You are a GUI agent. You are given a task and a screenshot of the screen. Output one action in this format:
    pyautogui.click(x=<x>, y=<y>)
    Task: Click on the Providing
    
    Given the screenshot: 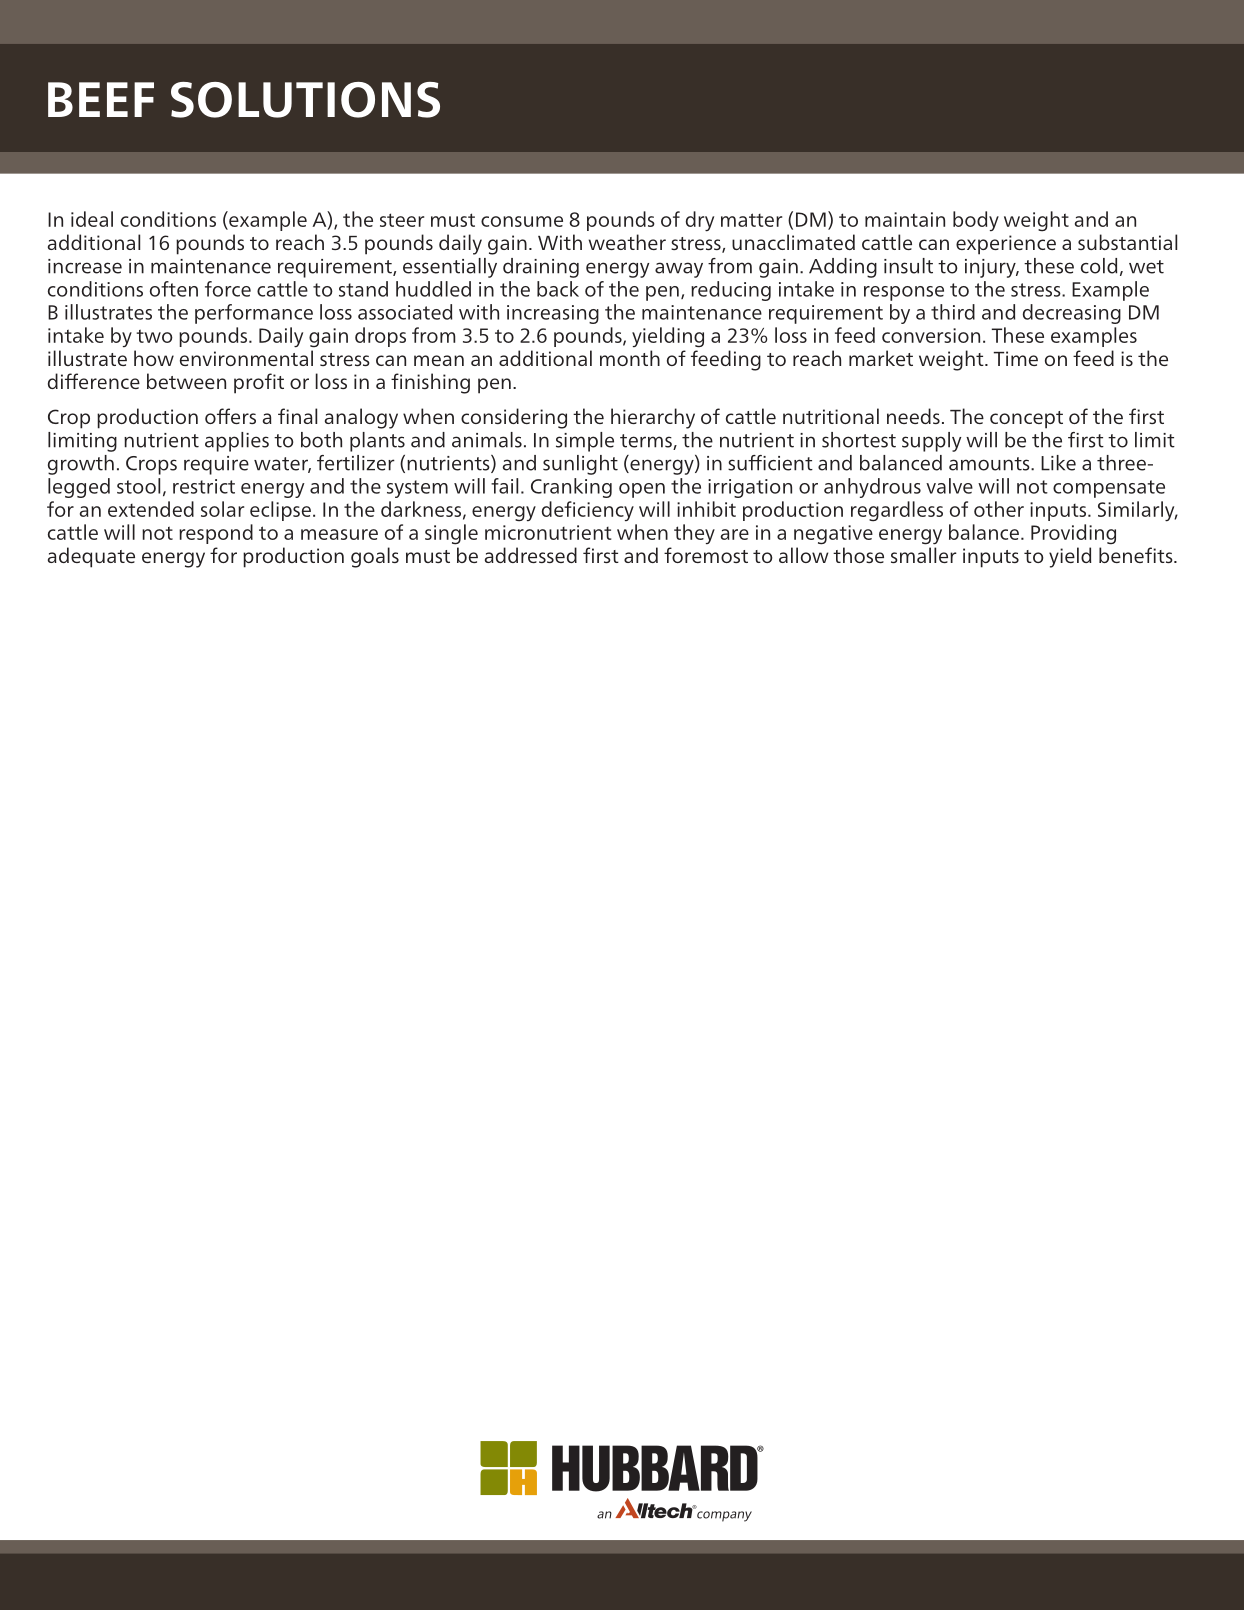 What is the action you would take?
    pyautogui.click(x=1073, y=534)
